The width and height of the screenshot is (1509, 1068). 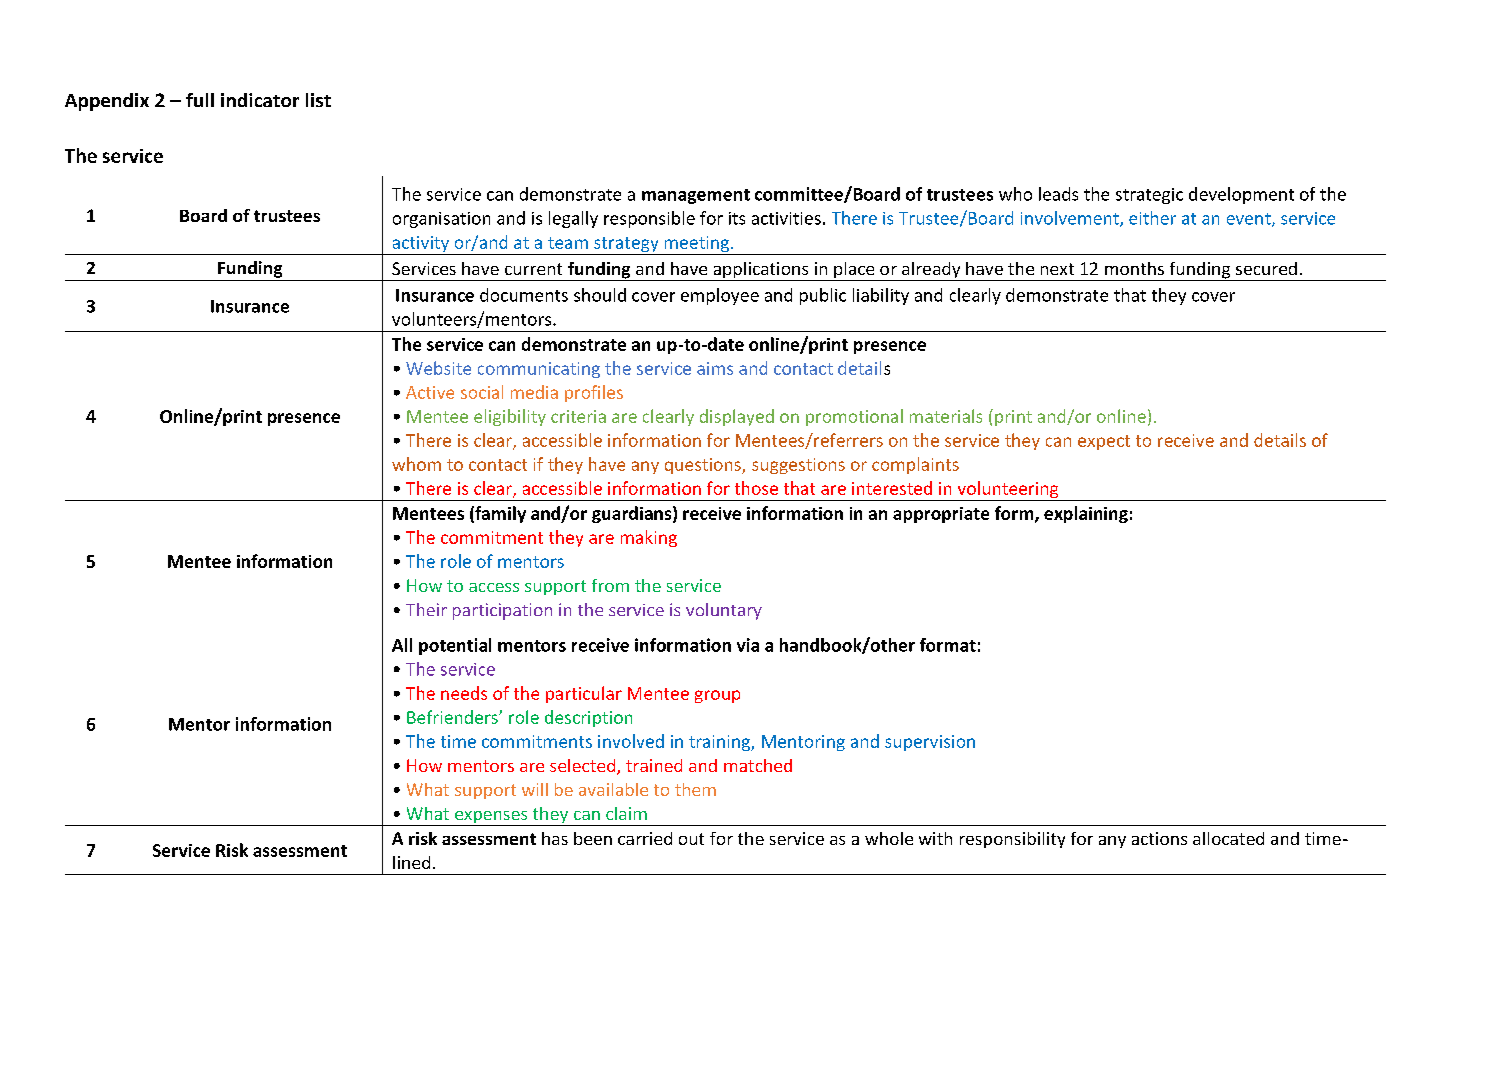 What do you see at coordinates (737, 417) in the screenshot?
I see `displayed` at bounding box center [737, 417].
